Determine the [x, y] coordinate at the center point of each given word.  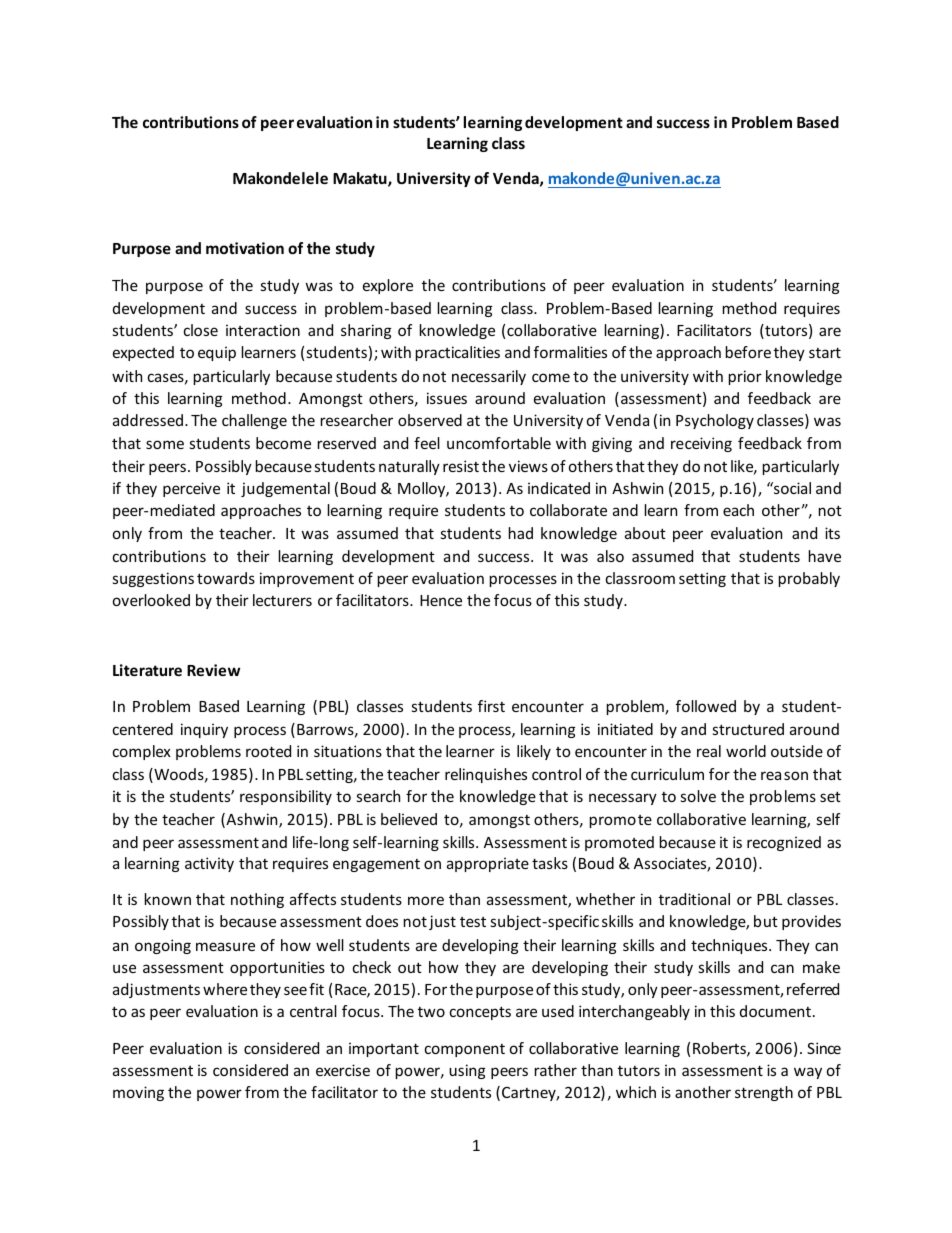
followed [706, 706]
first [491, 706]
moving [138, 1093]
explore [388, 286]
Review [213, 670]
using [467, 1071]
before [748, 352]
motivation [245, 248]
